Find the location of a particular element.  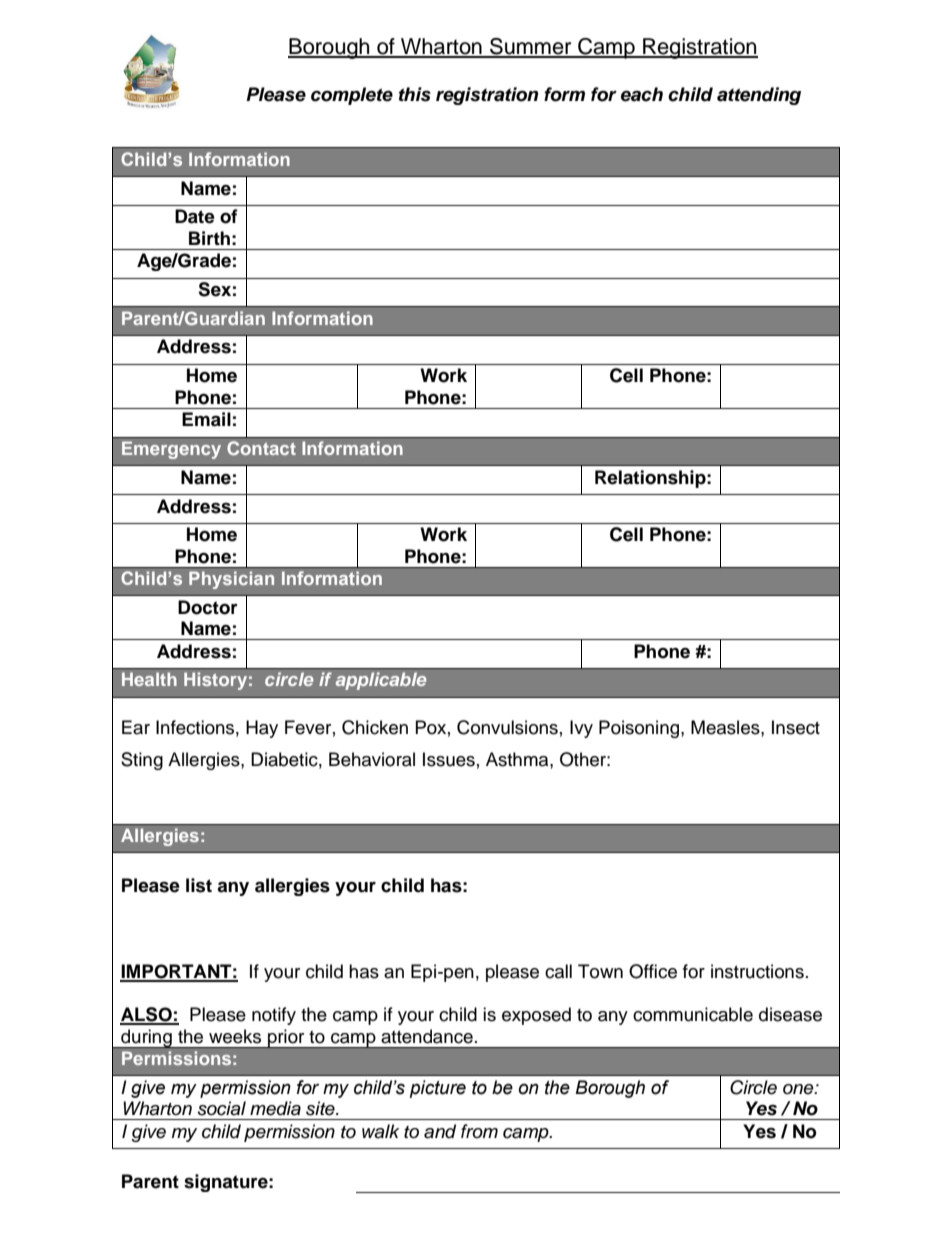

picture is located at coordinates (438, 1089).
